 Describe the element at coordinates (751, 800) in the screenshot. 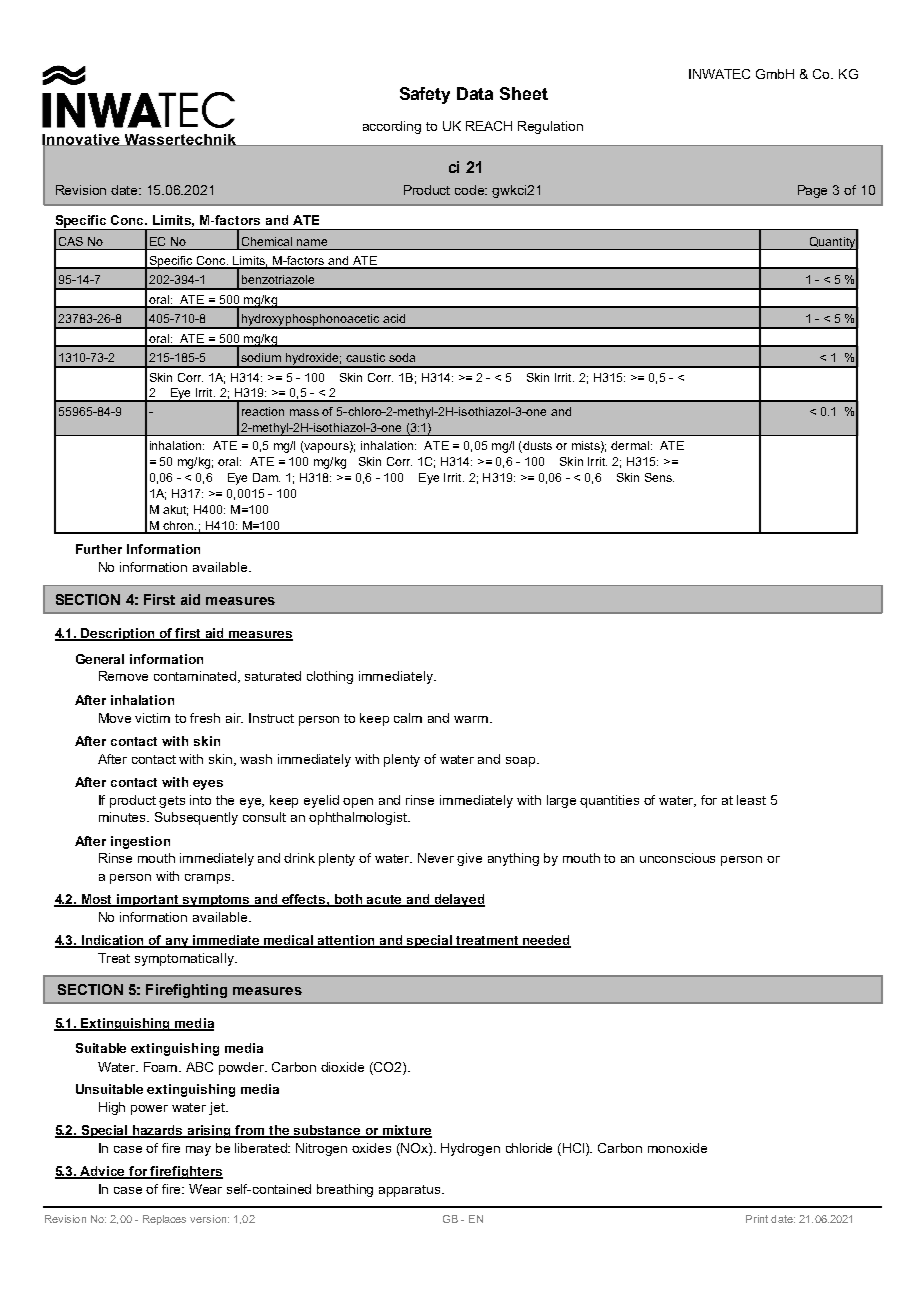

I see `least` at that location.
